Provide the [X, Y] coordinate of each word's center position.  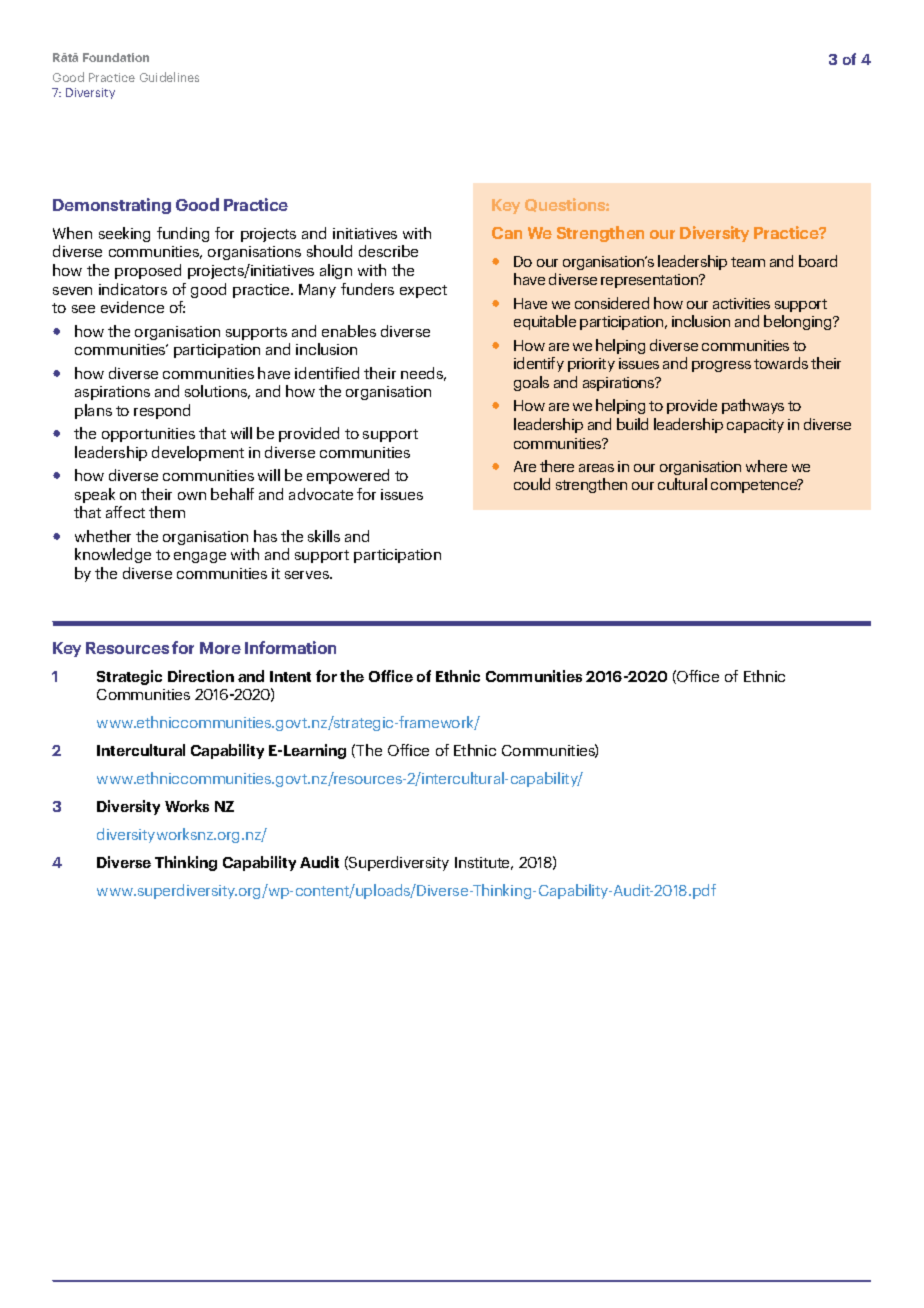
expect [423, 291]
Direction [201, 676]
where [766, 466]
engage [200, 557]
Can [507, 233]
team [748, 262]
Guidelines [169, 77]
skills [324, 536]
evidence [132, 307]
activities [741, 303]
